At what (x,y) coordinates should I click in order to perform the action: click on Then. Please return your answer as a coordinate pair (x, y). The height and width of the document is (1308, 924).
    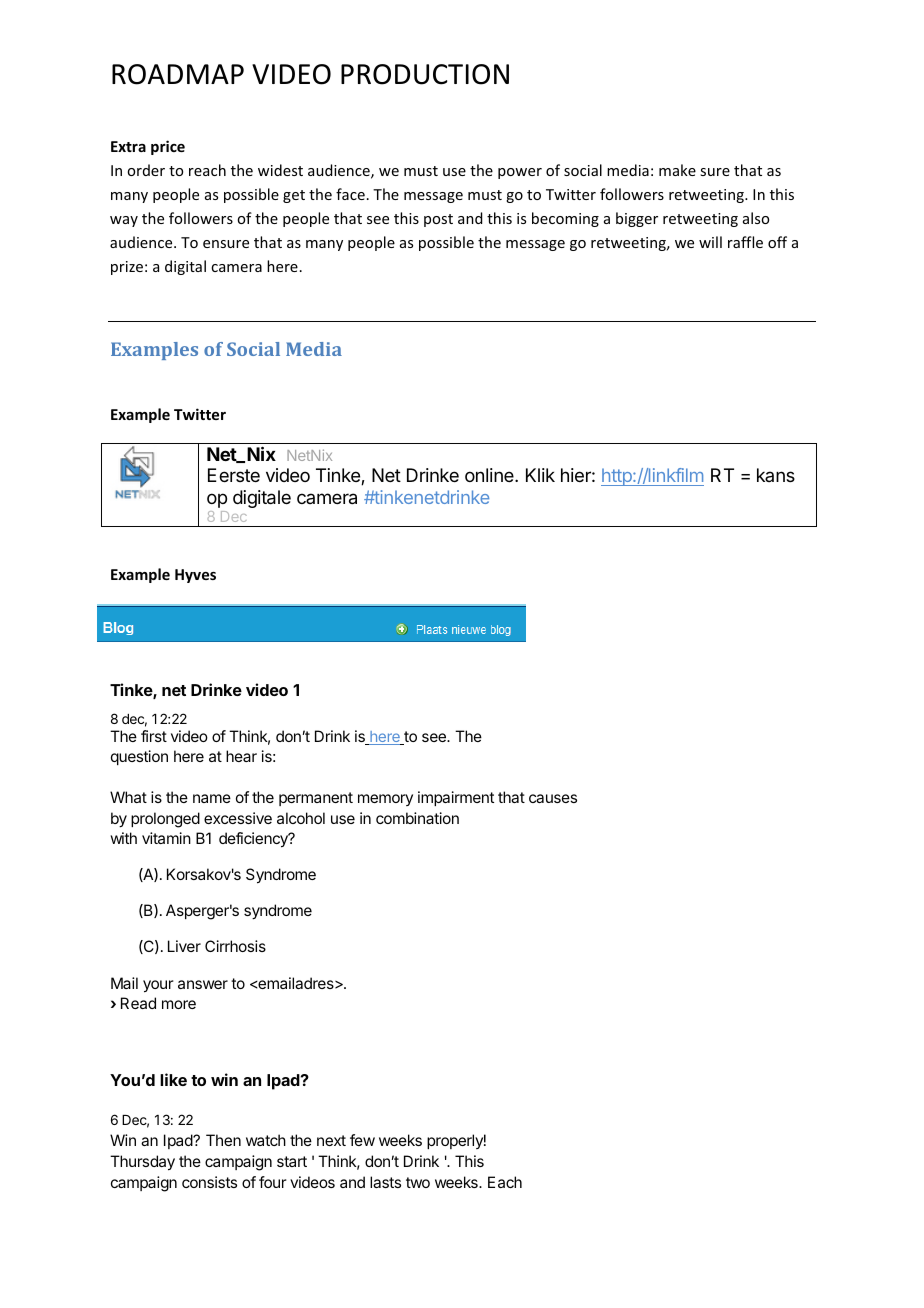
    Looking at the image, I should click on (223, 1140).
